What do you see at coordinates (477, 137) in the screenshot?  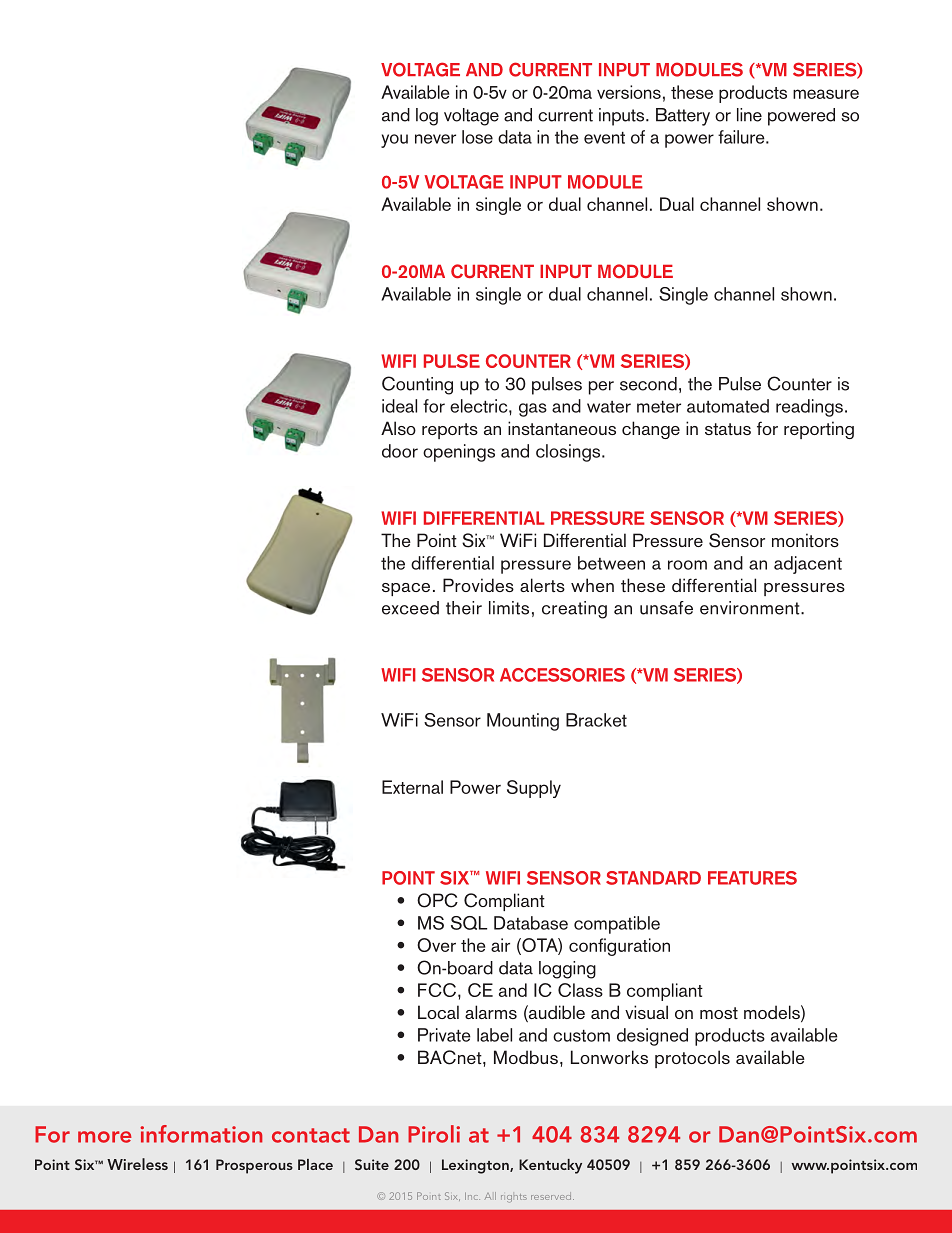 I see `lose` at bounding box center [477, 137].
